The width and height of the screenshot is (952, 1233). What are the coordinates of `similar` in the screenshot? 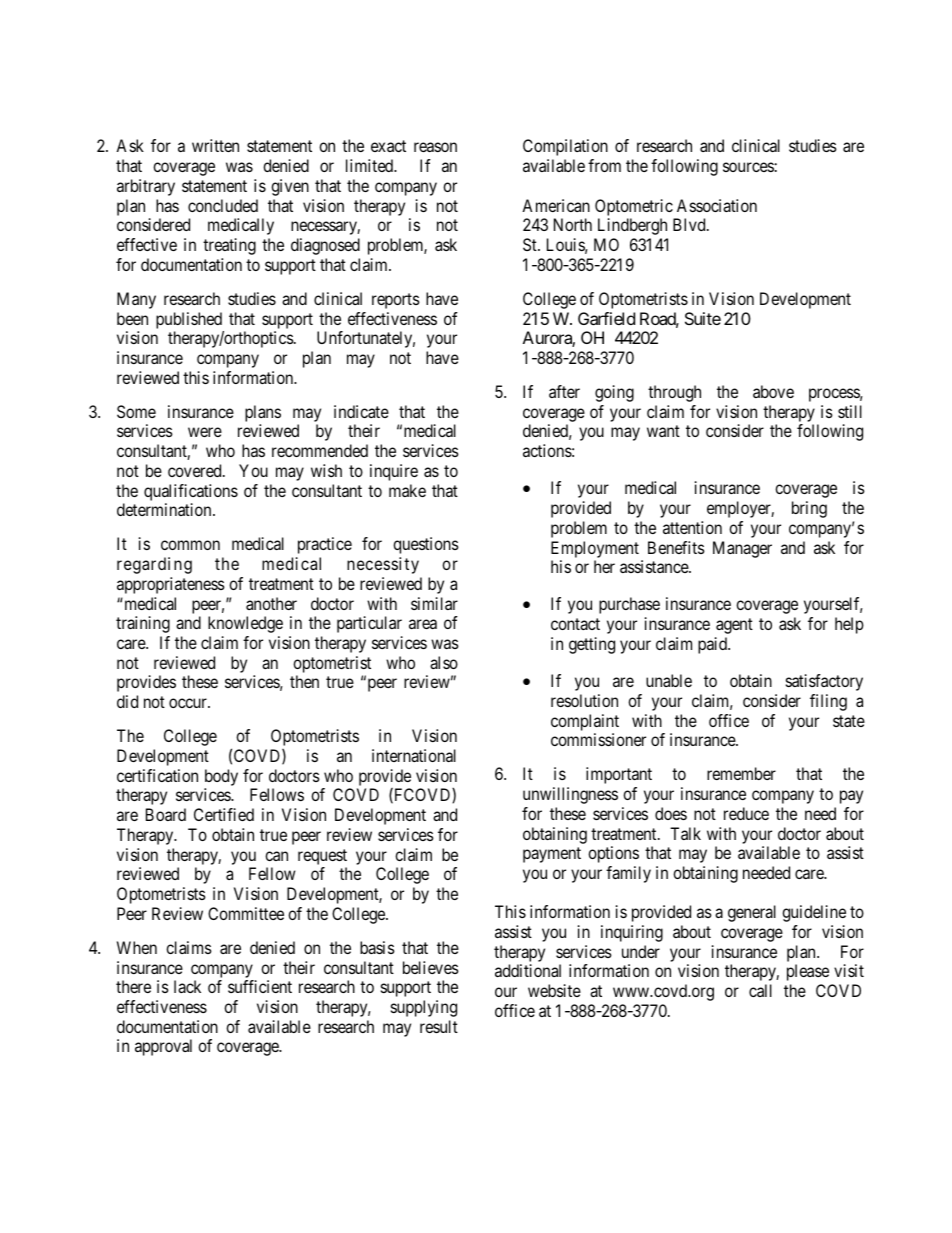 It's located at (434, 603).
